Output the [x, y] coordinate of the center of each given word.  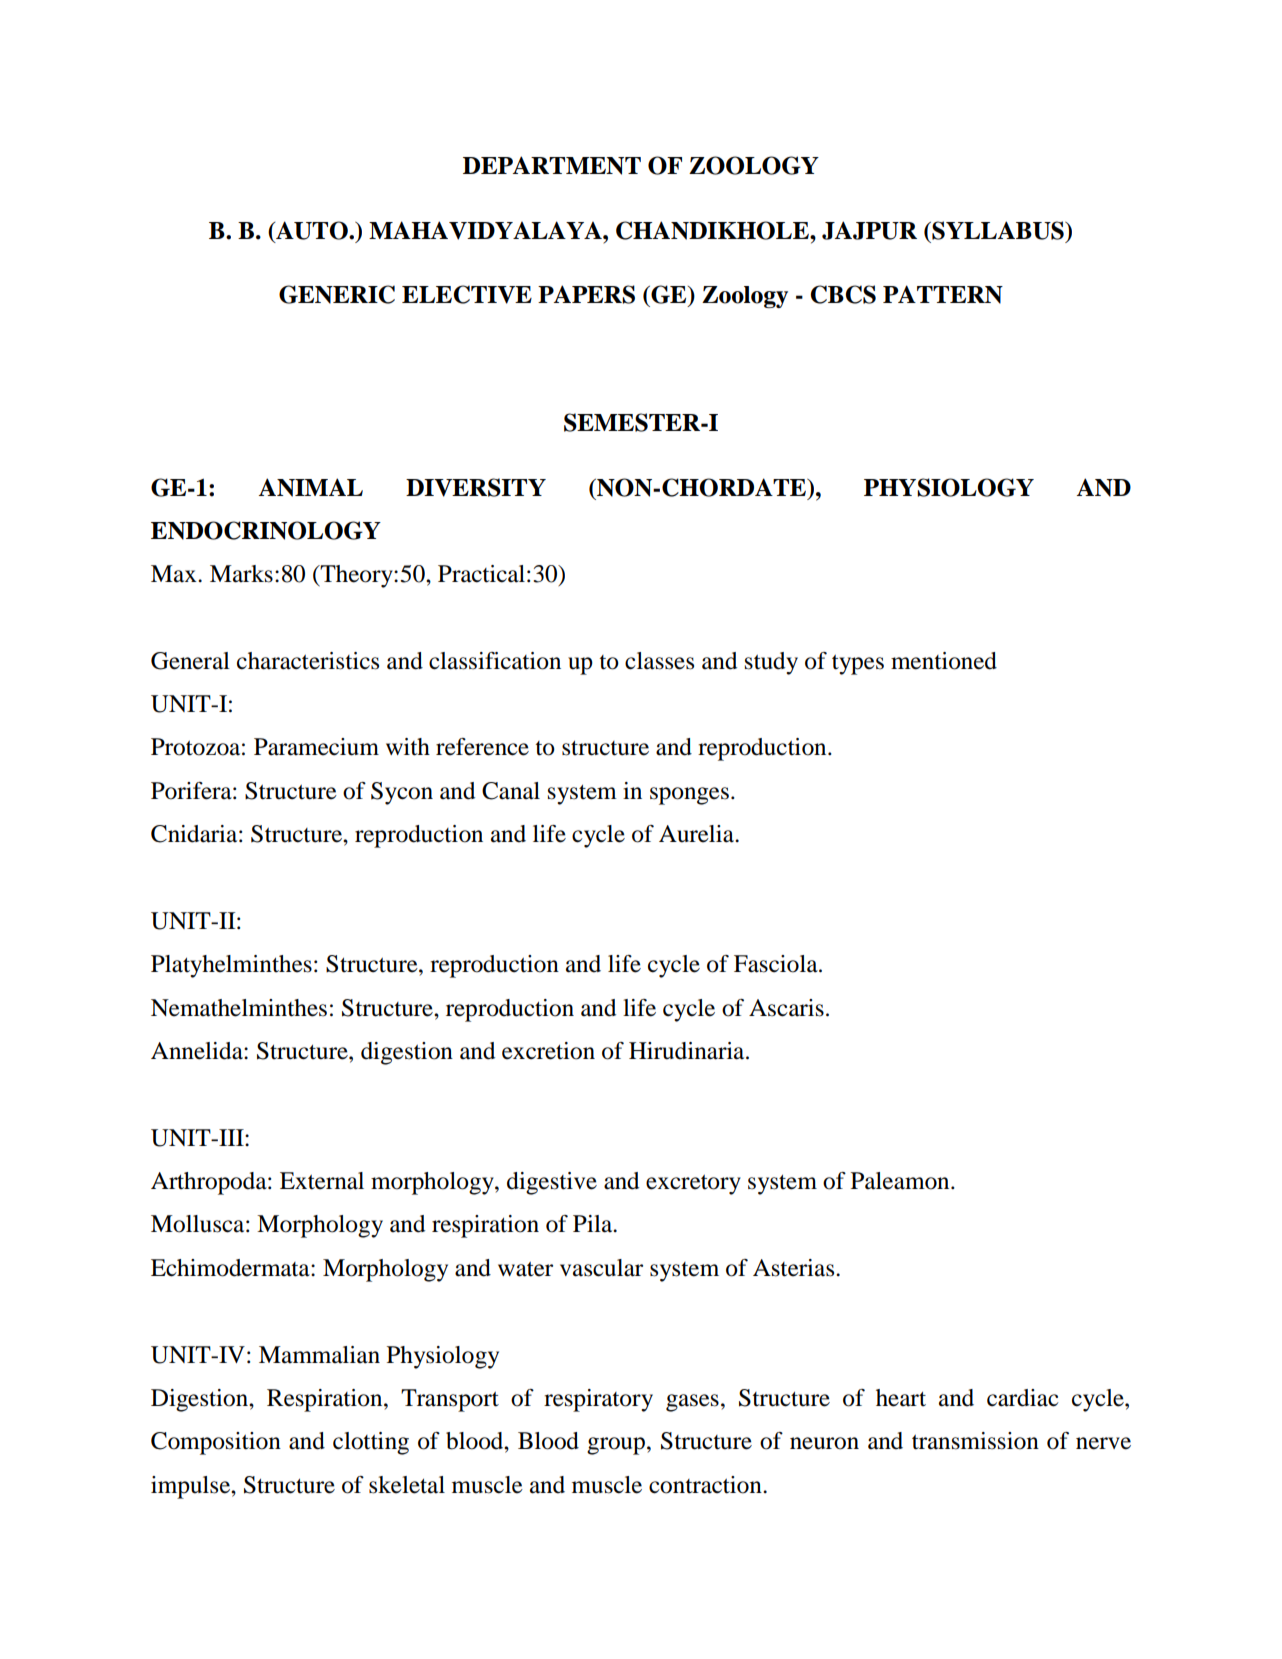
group [617, 1446]
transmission [975, 1441]
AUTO [312, 231]
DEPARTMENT [552, 165]
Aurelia [698, 834]
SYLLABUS [998, 230]
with [408, 747]
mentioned [944, 661]
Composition [216, 1443]
